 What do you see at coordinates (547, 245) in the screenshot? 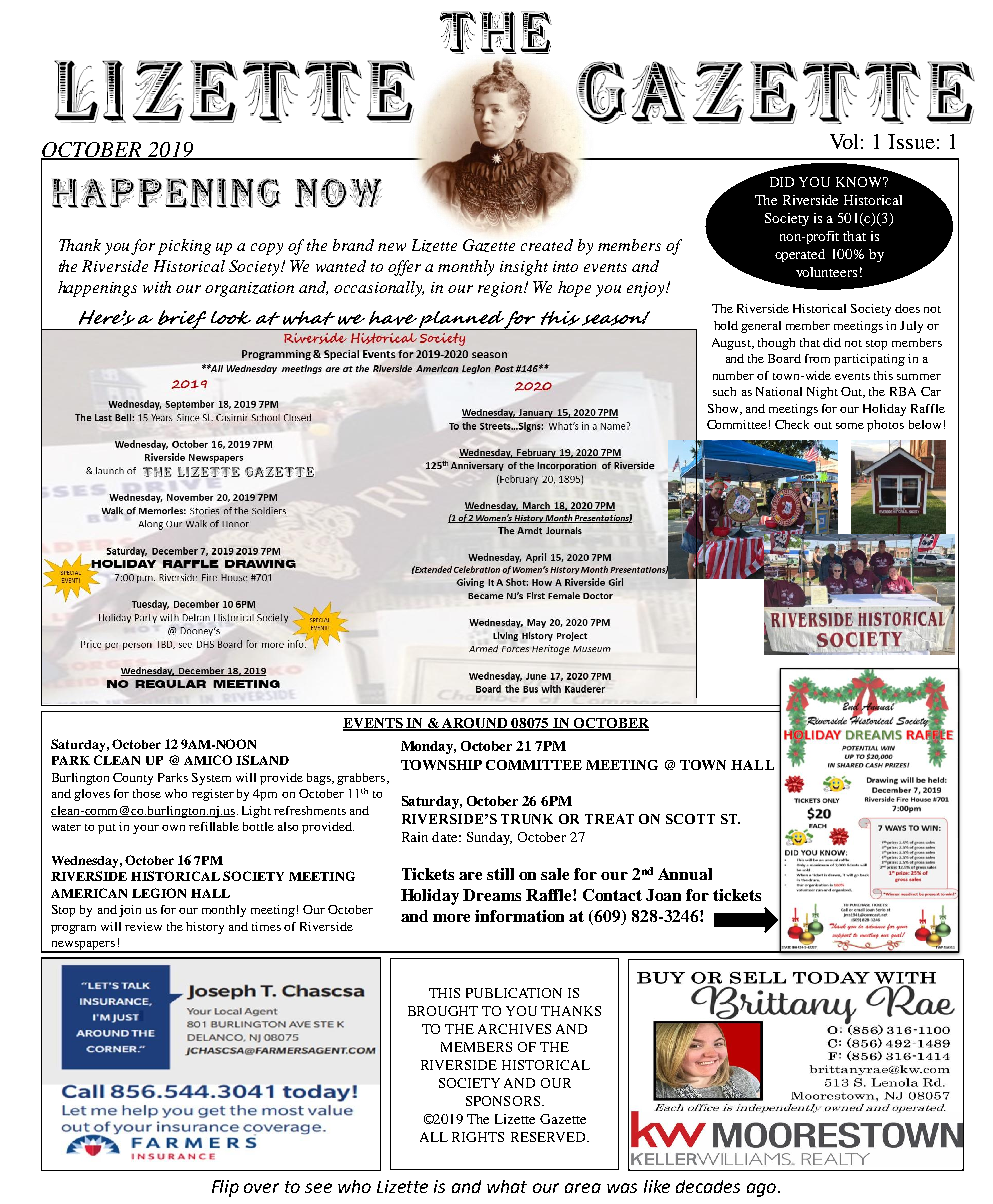
I see `created` at bounding box center [547, 245].
